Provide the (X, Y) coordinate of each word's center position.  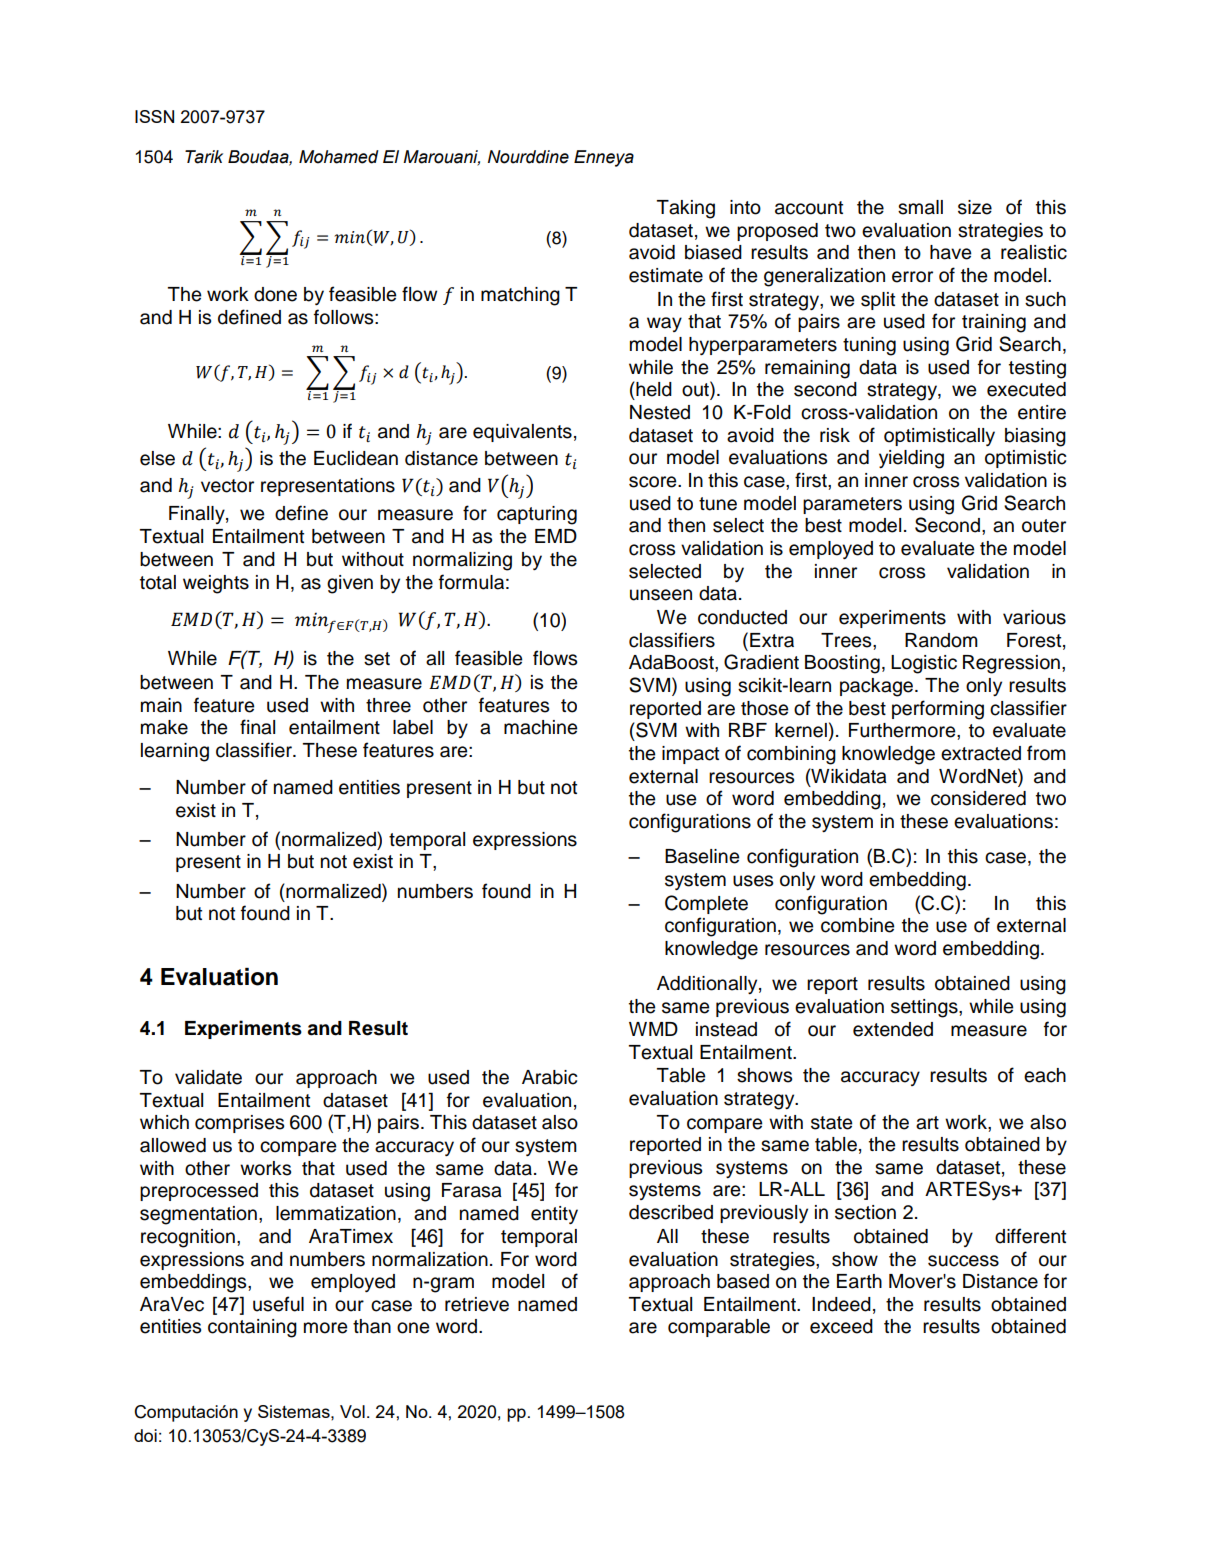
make (164, 727)
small (920, 207)
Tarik (204, 157)
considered (978, 798)
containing (252, 1328)
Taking (686, 209)
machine (540, 727)
